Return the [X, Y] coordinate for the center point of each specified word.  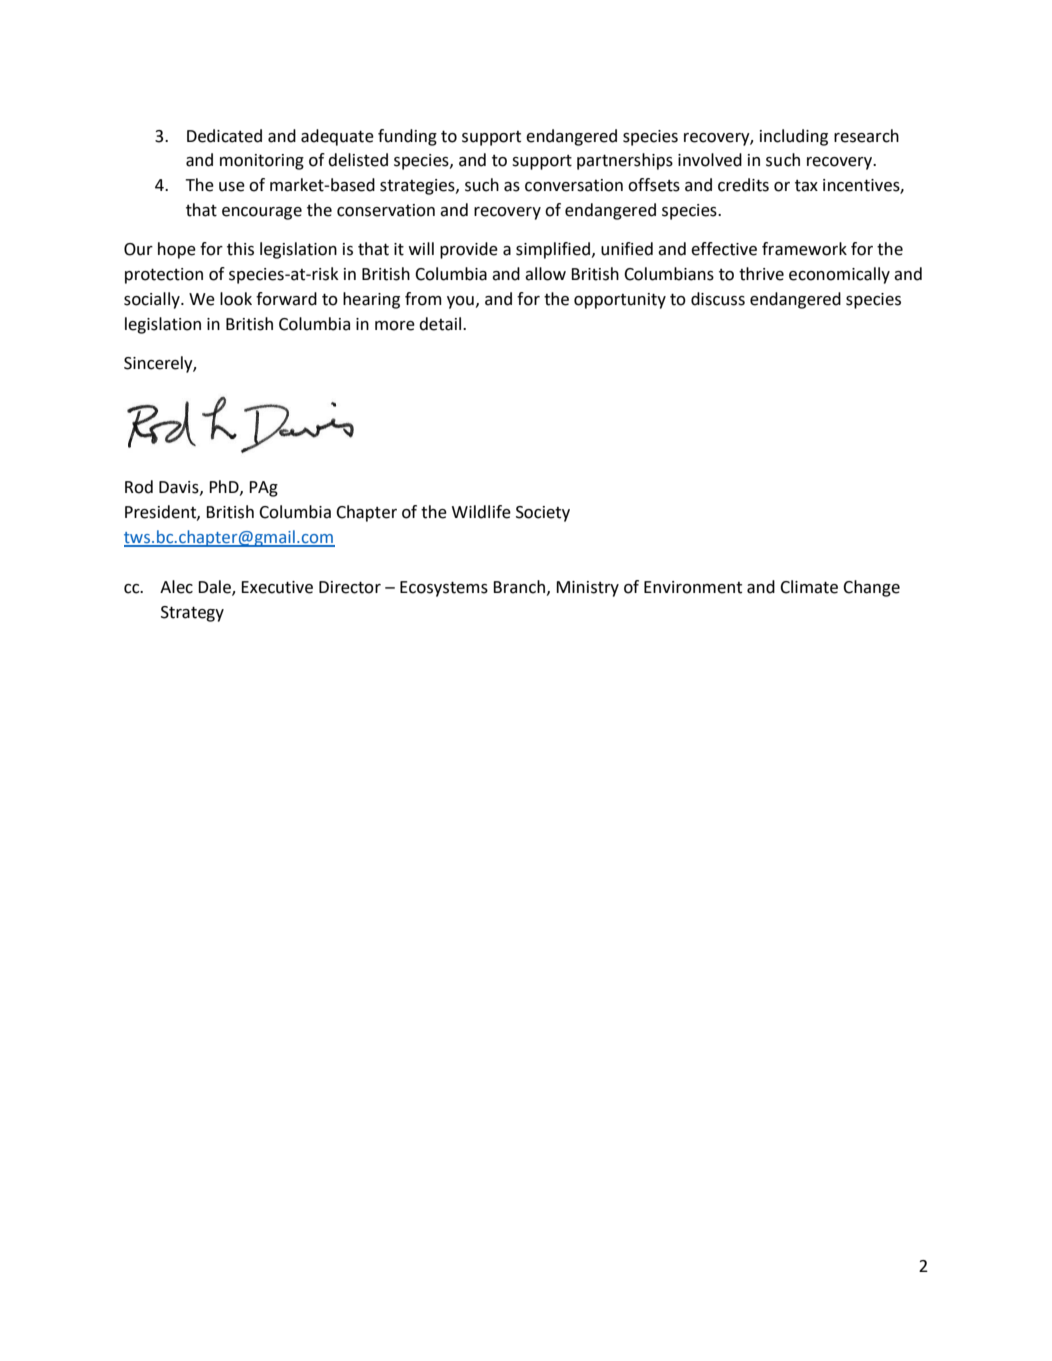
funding [407, 137]
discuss [718, 299]
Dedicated [224, 136]
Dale [215, 588]
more [395, 326]
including [794, 137]
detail [441, 324]
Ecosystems [444, 589]
